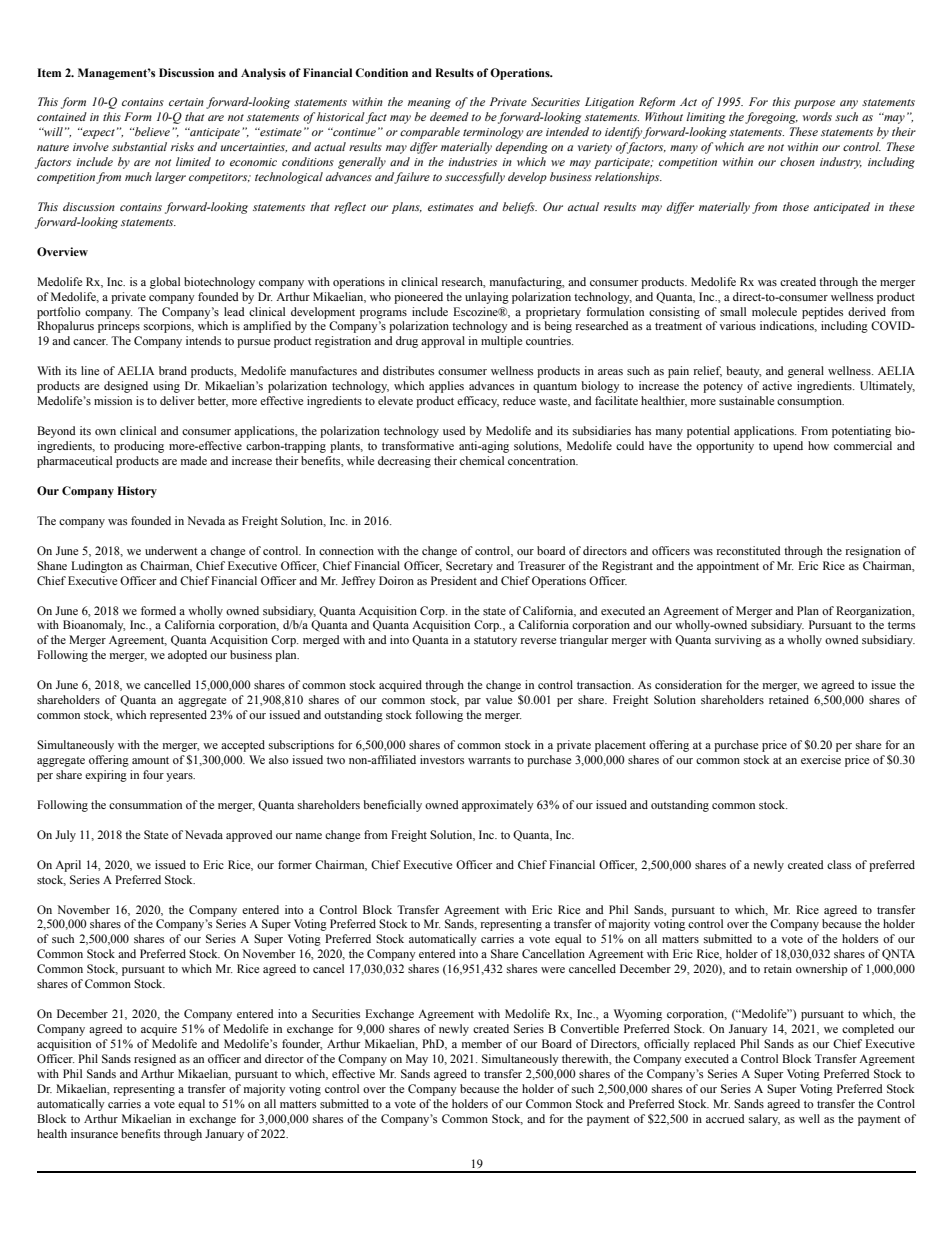 The height and width of the page is (1233, 952). Describe the element at coordinates (764, 1120) in the page. I see `salary` at that location.
